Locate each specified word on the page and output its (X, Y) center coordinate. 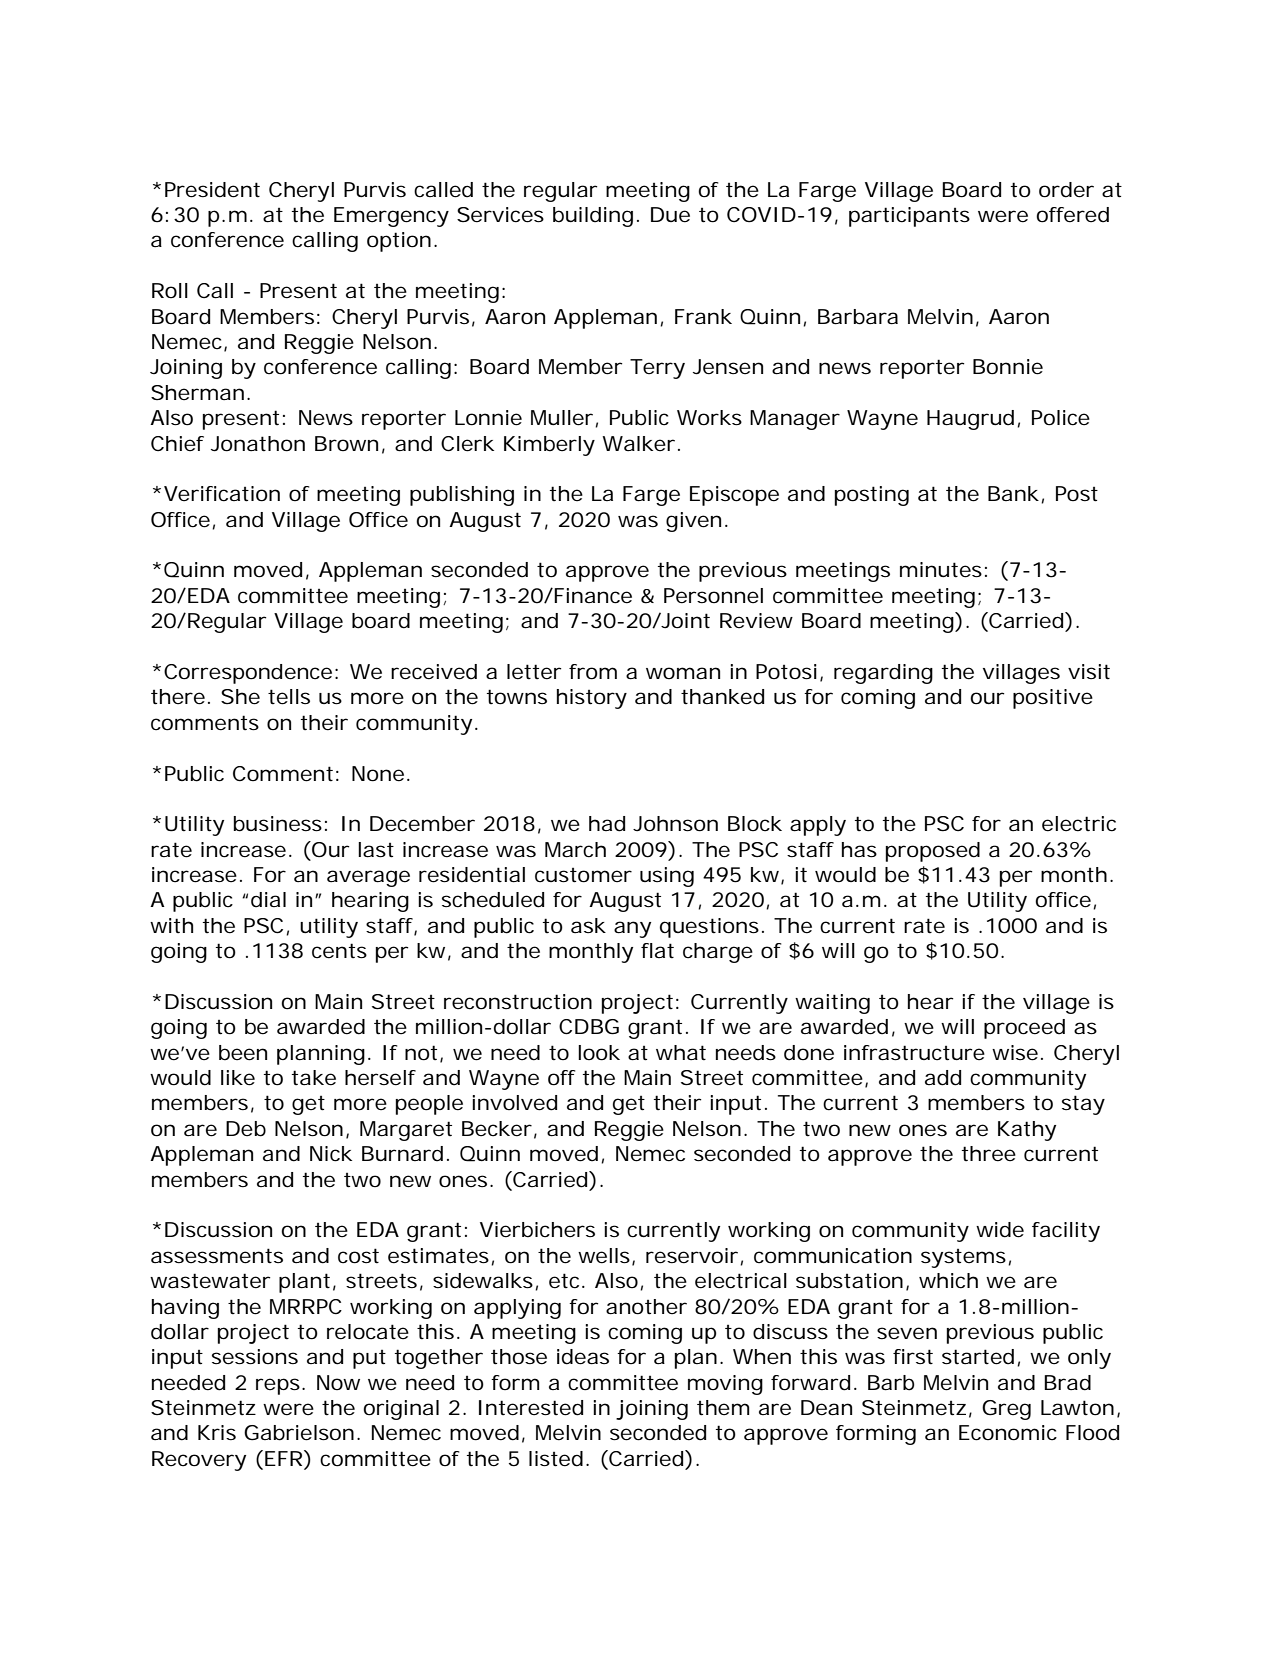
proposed (933, 852)
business (278, 824)
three (989, 1154)
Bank (1013, 493)
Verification (222, 494)
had (607, 824)
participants (909, 217)
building (593, 217)
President (212, 190)
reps (278, 1386)
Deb (246, 1129)
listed (556, 1459)
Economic (1008, 1433)
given (693, 522)
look (599, 1053)
